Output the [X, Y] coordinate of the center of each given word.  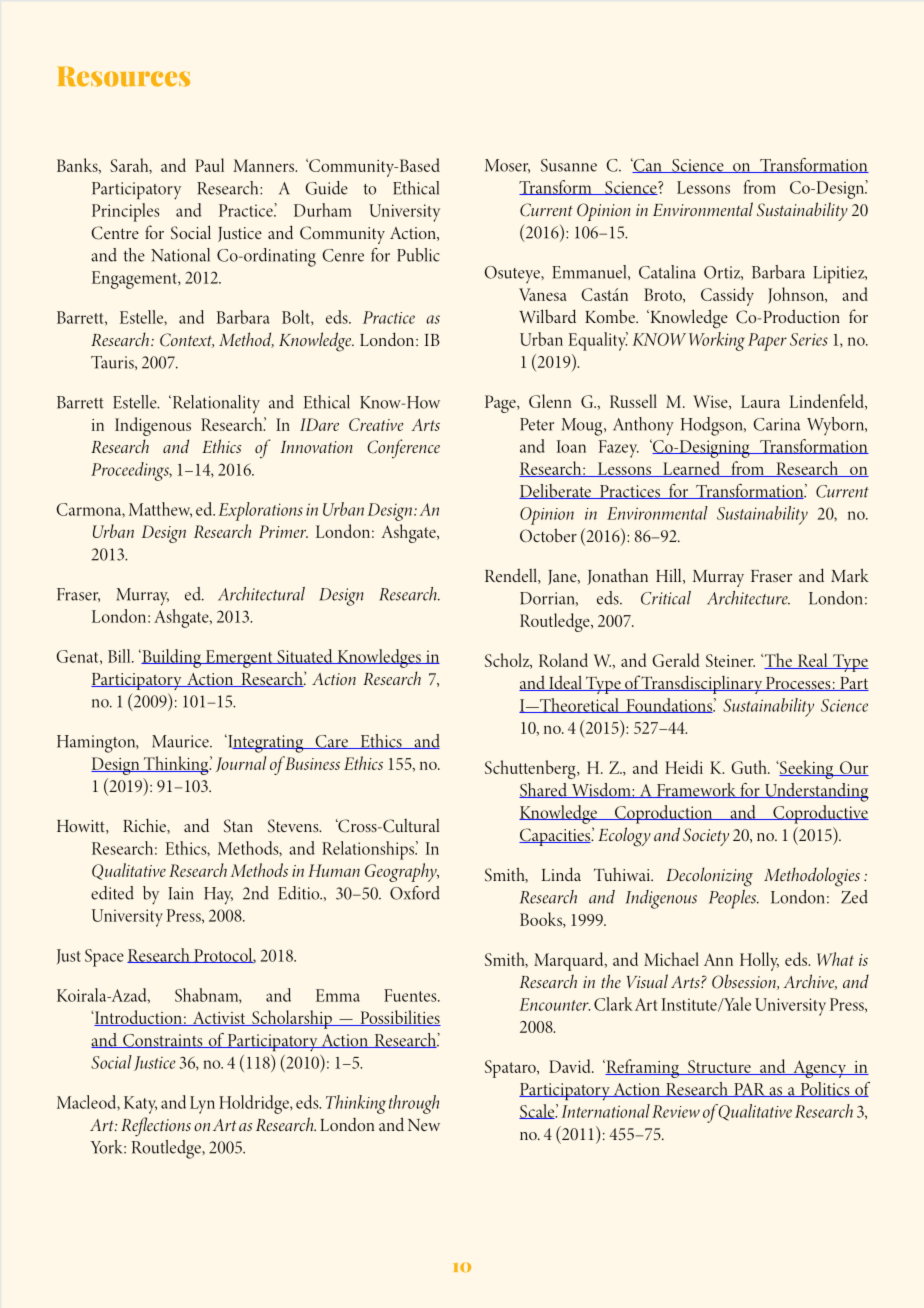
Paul [209, 165]
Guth [750, 767]
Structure [719, 1067]
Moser [507, 166]
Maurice [181, 741]
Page [501, 404]
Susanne [569, 165]
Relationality [215, 404]
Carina [777, 424]
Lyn [202, 1105]
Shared [544, 790]
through [414, 1104]
